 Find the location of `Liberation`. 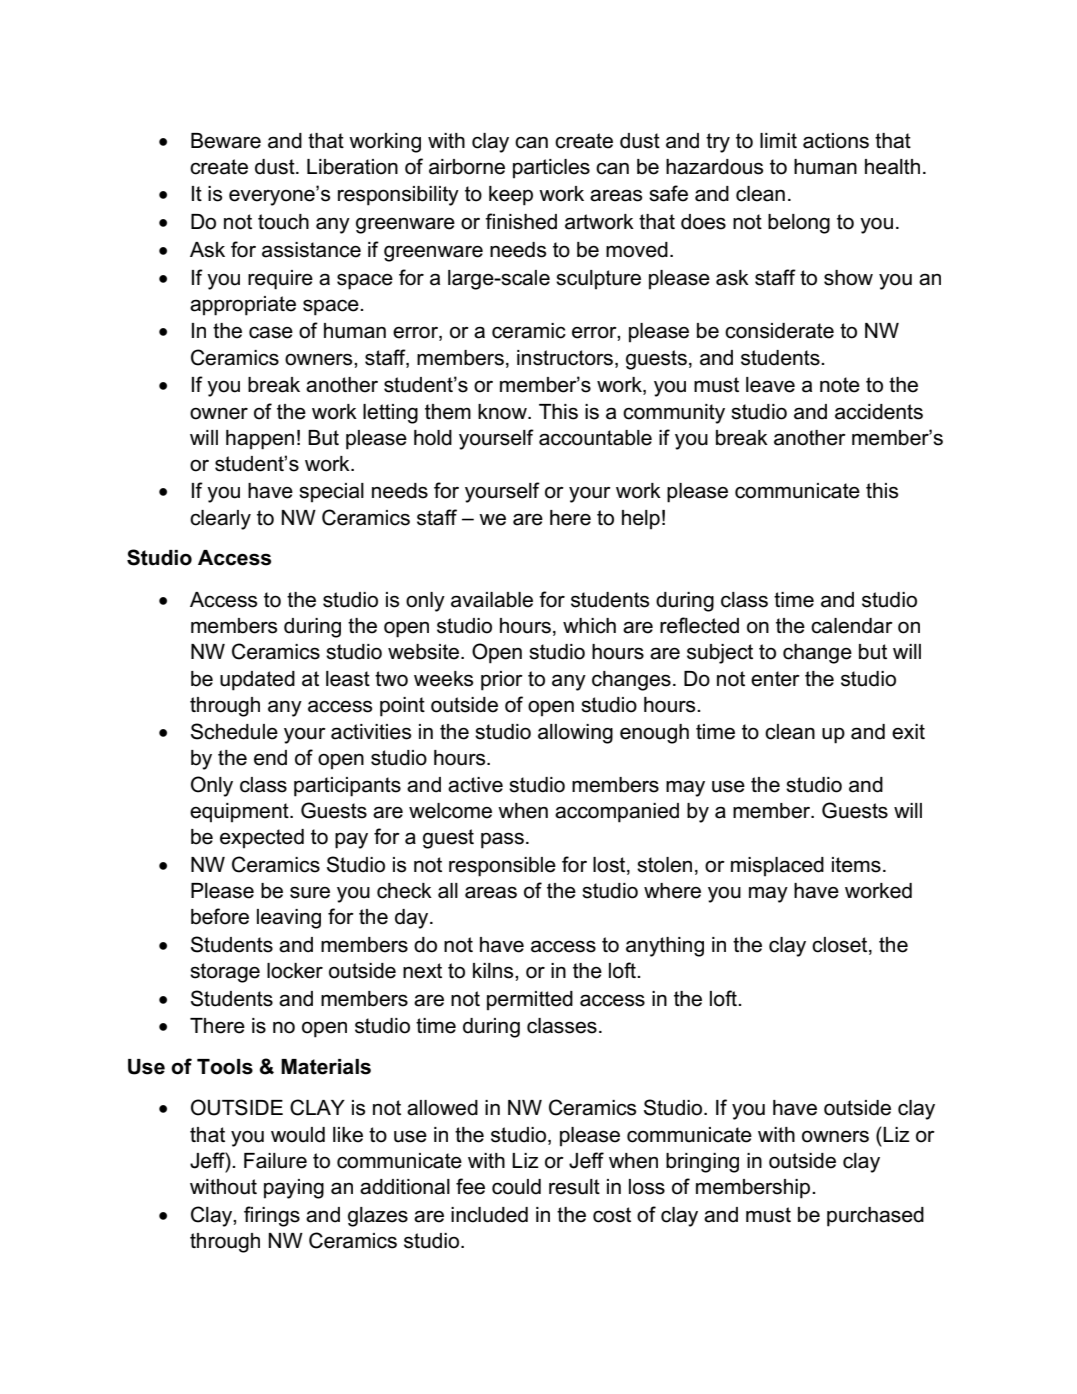

Liberation is located at coordinates (352, 167).
